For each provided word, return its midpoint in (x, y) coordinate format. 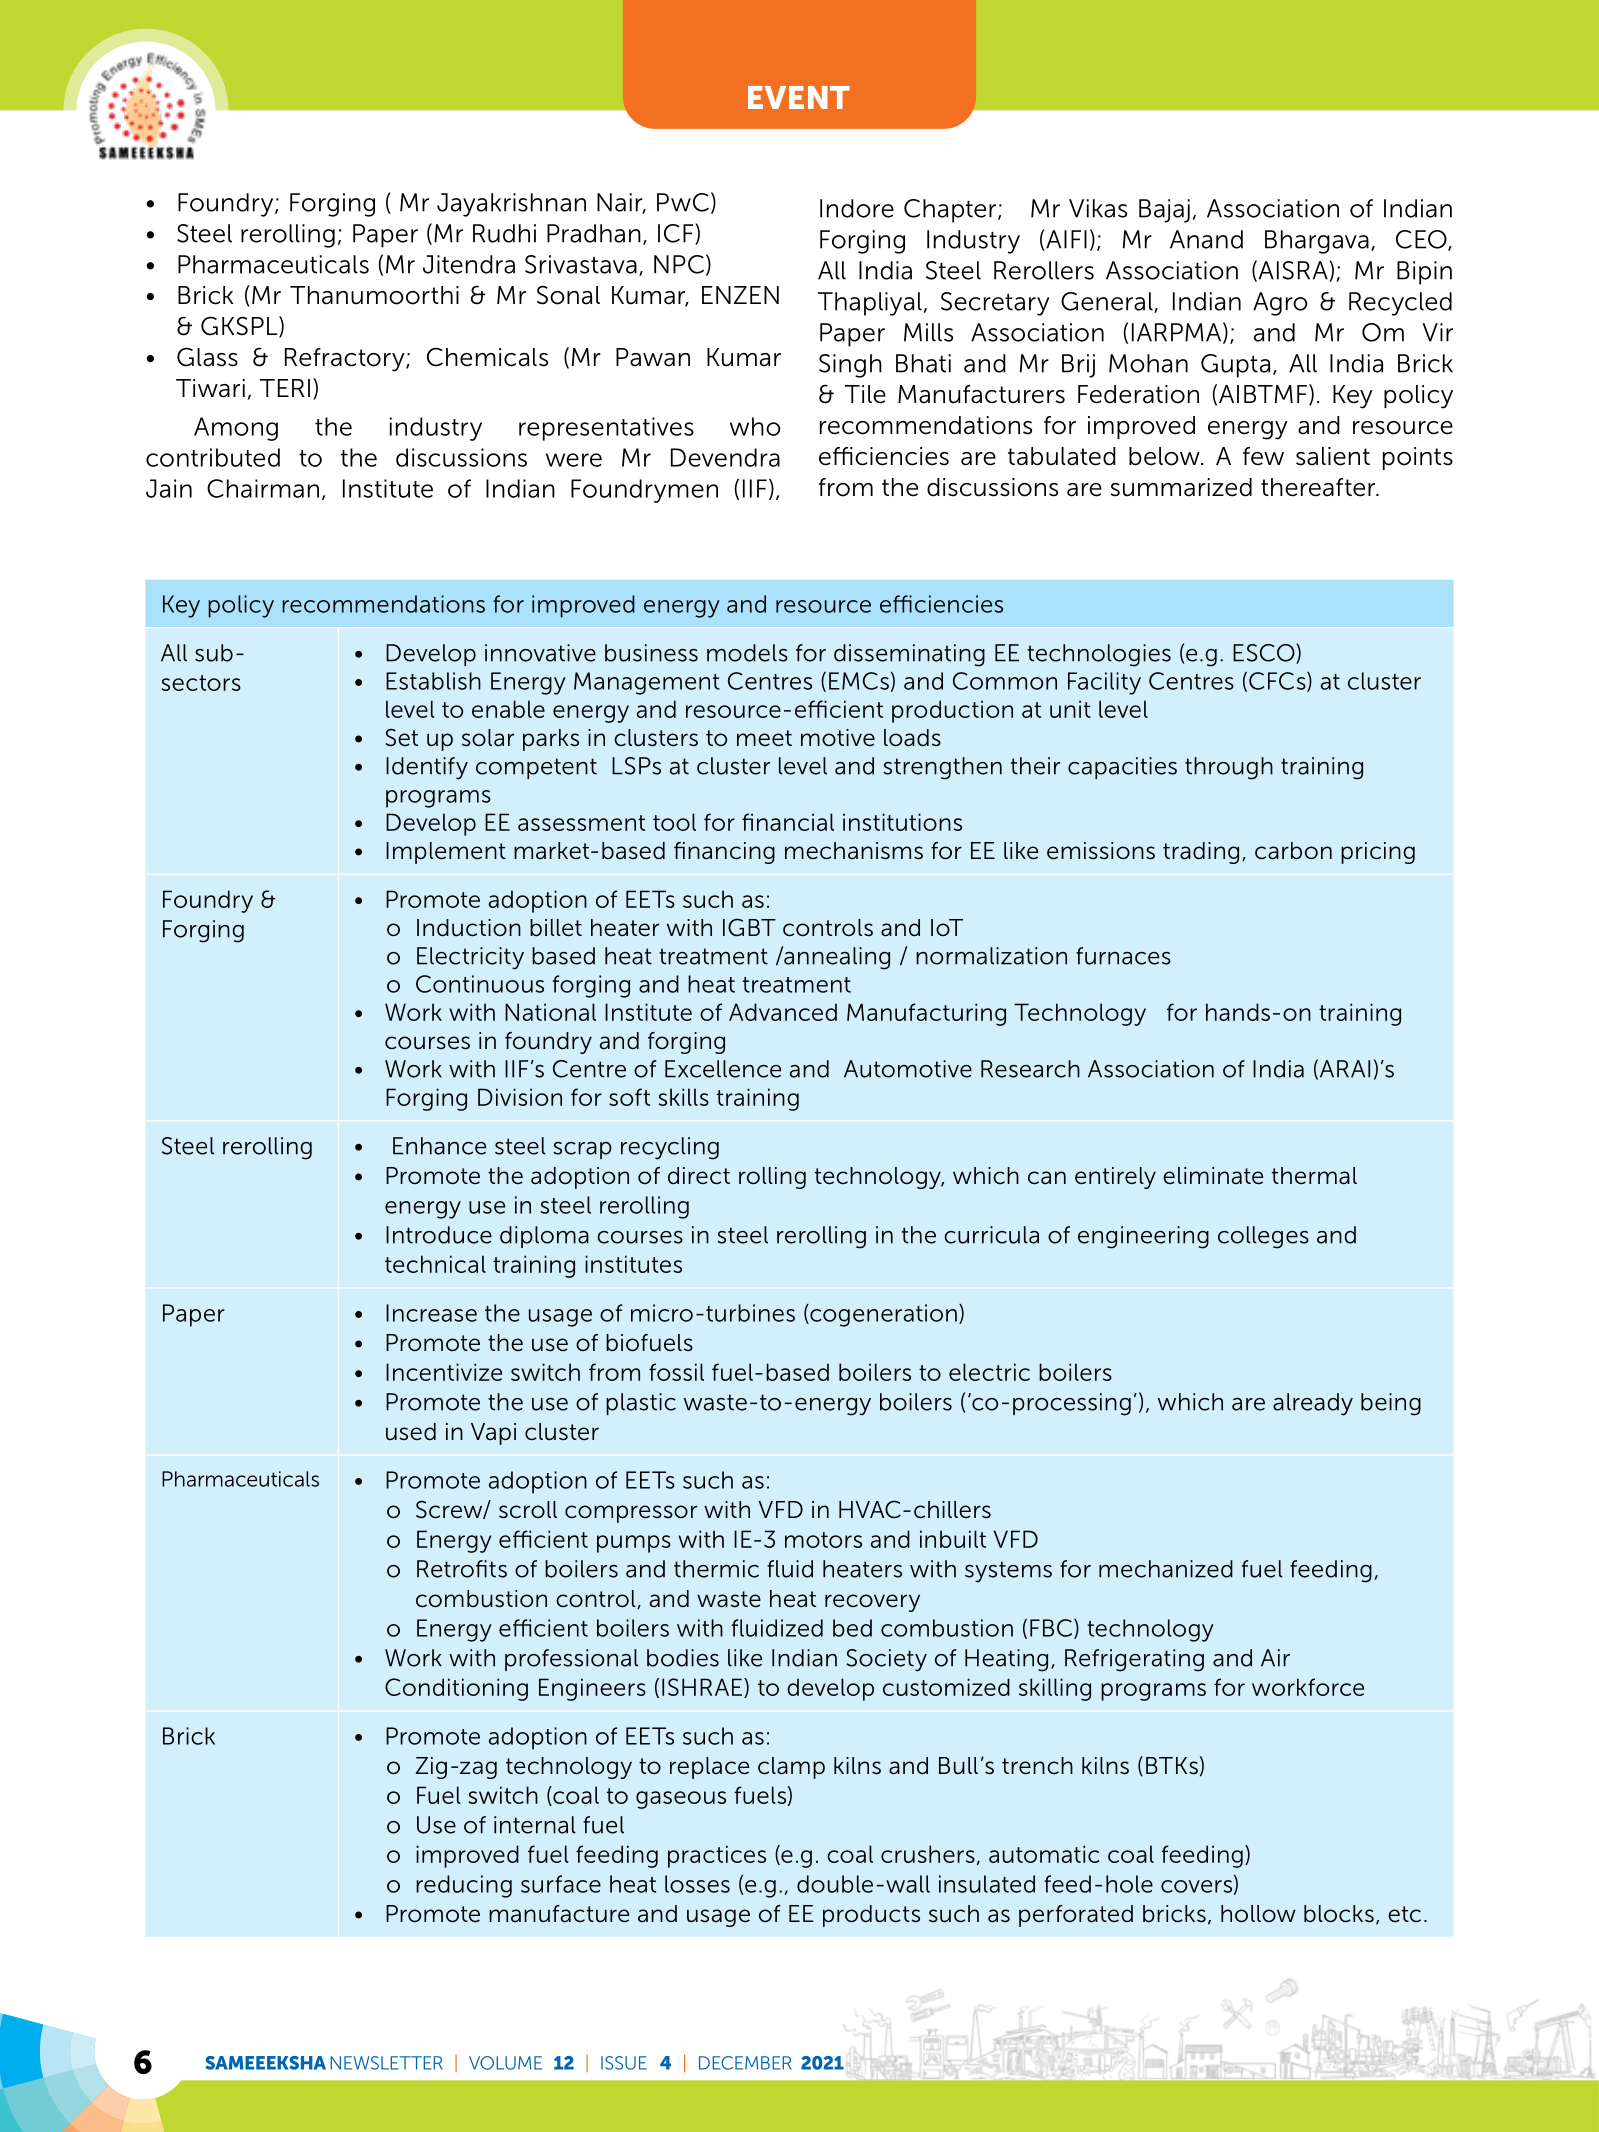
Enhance (440, 1146)
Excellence (723, 1069)
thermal (1314, 1176)
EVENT (799, 97)
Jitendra (469, 264)
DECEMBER (745, 2063)
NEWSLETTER (386, 2063)
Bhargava (1317, 242)
